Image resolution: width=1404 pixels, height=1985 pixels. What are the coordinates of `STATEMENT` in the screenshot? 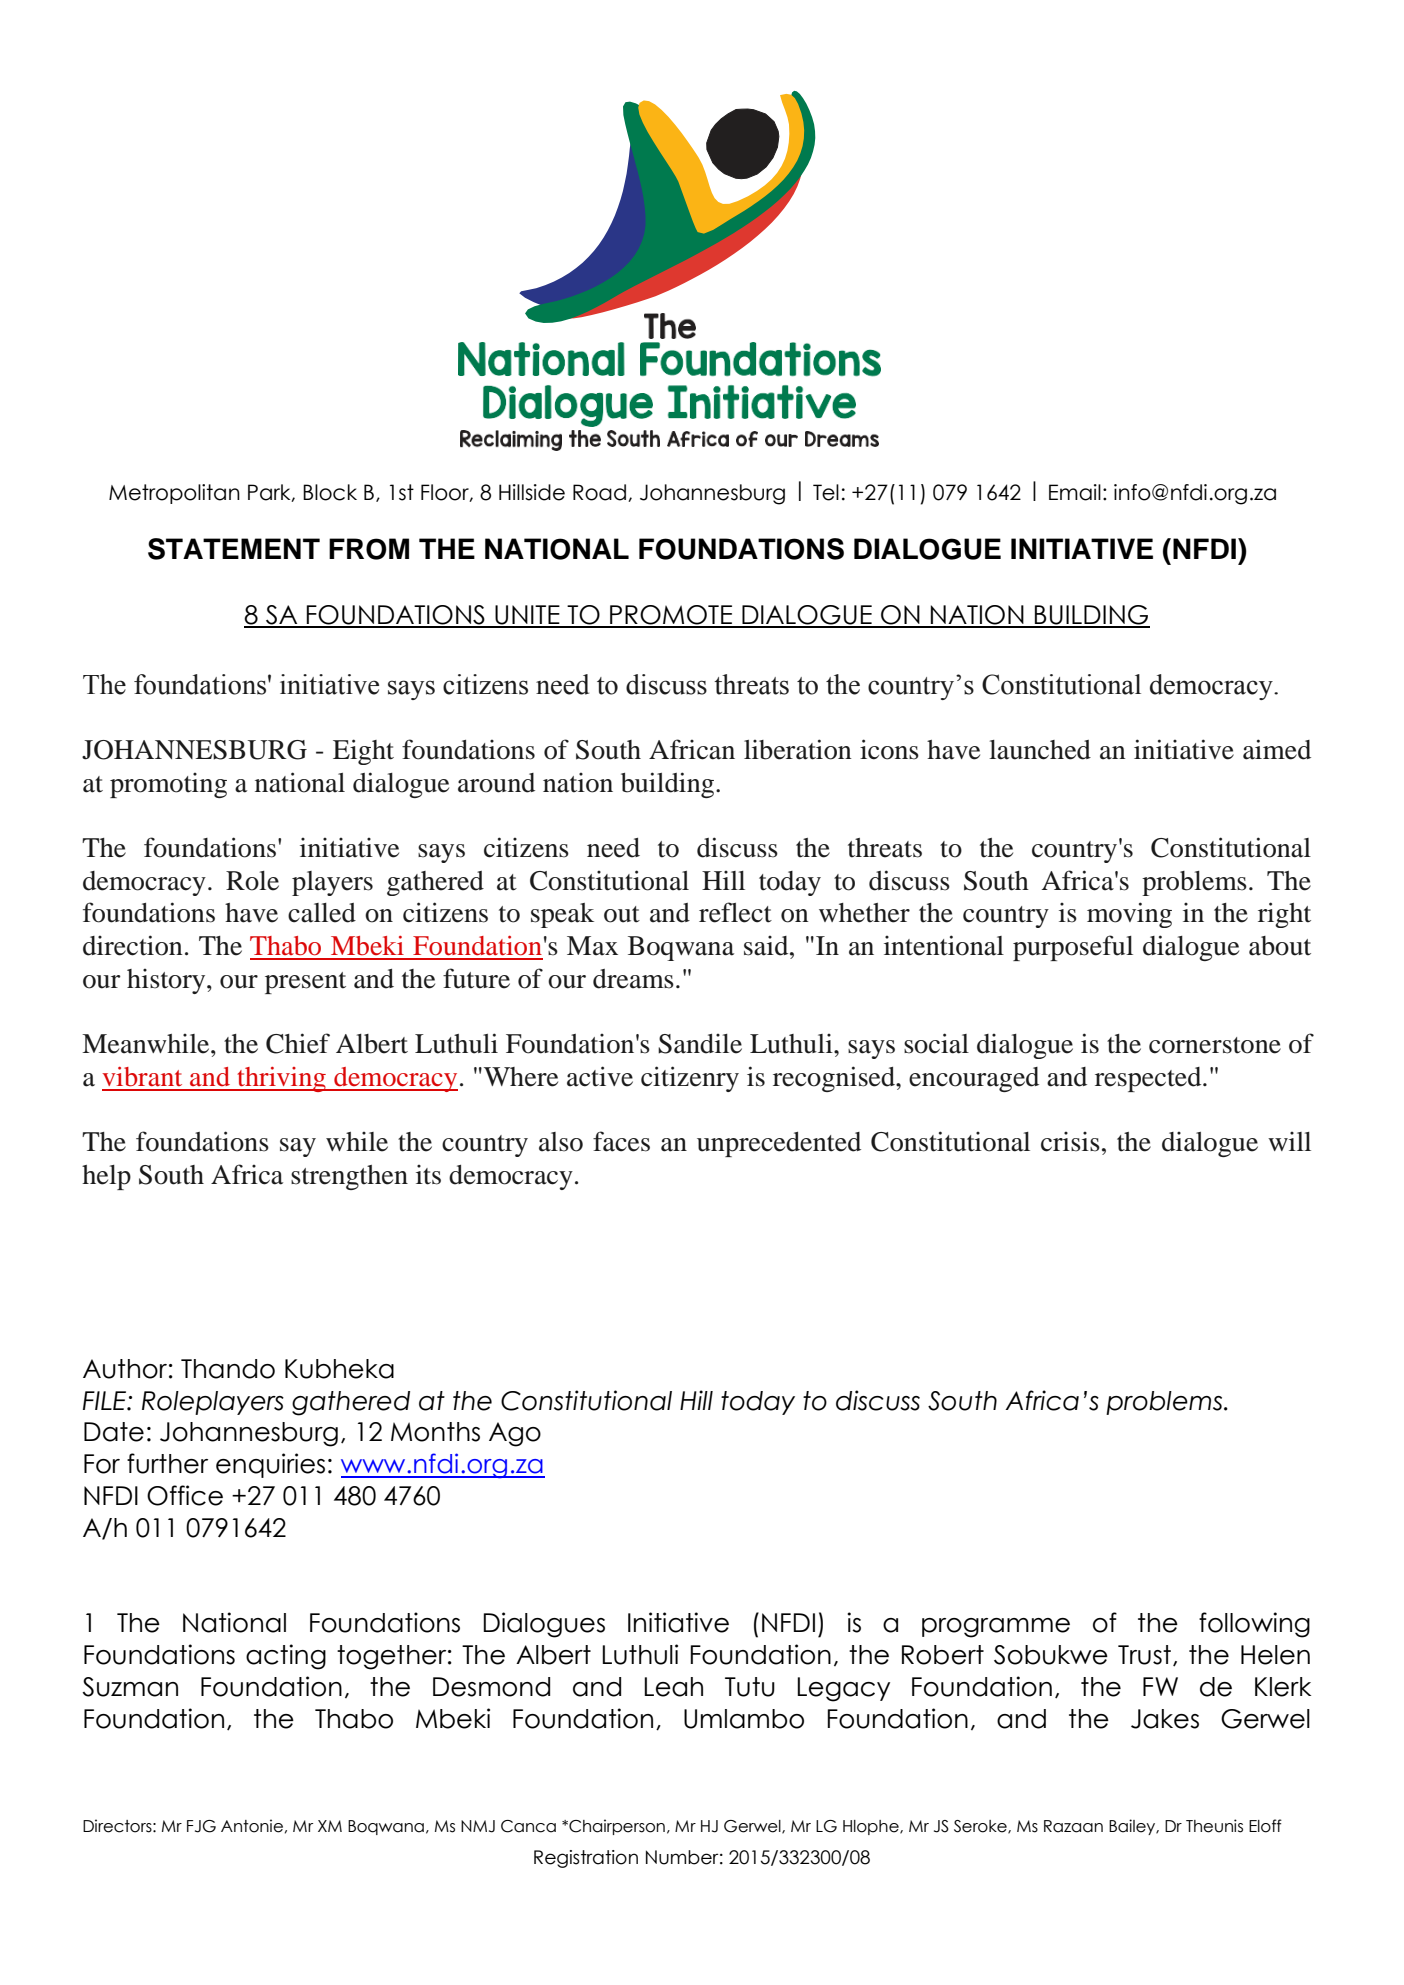 It's located at (234, 549).
